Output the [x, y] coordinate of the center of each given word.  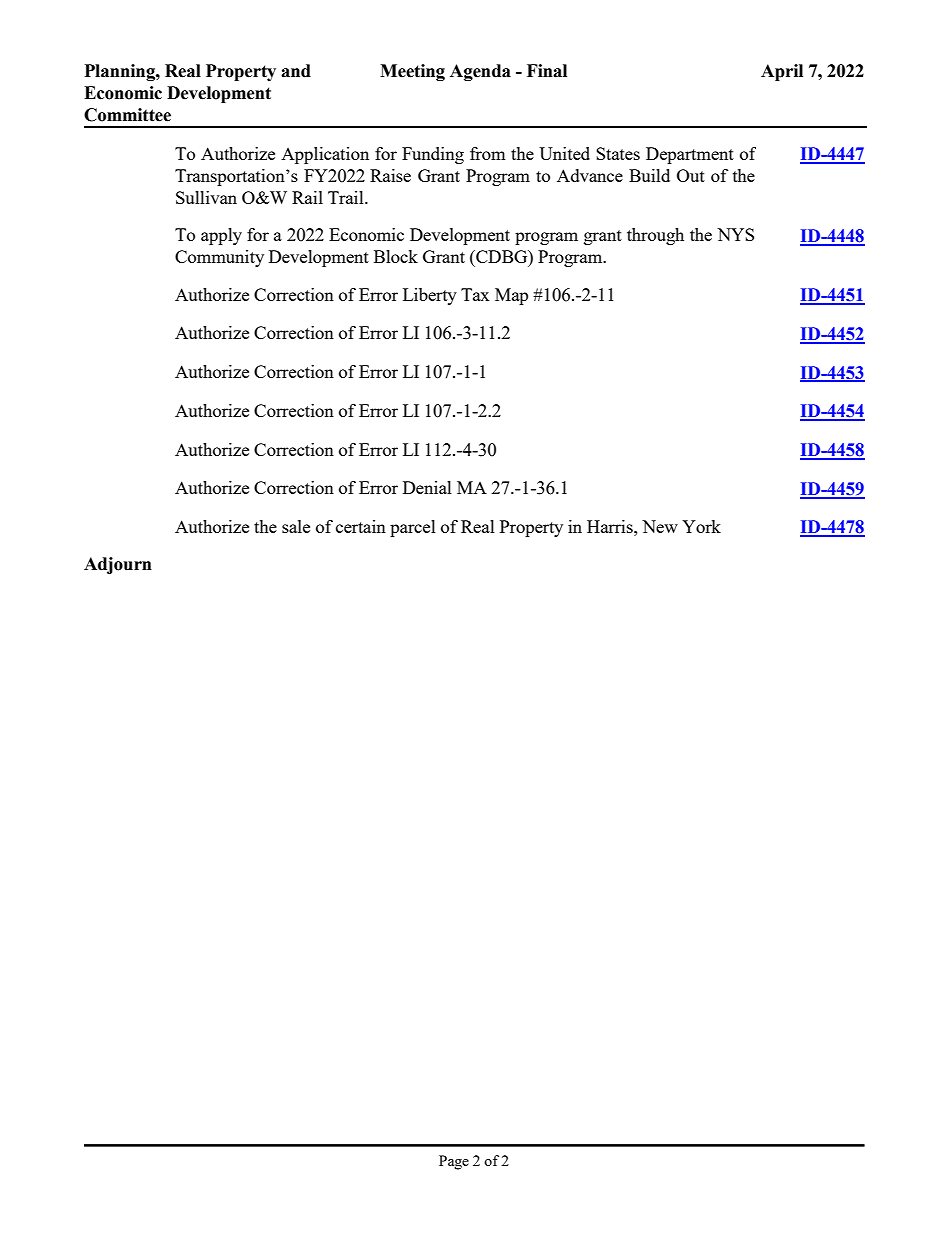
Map [511, 296]
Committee [127, 115]
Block [396, 256]
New [660, 526]
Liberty [430, 296]
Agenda [480, 72]
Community [219, 258]
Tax [475, 294]
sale [296, 526]
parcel [413, 528]
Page [454, 1162]
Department [690, 155]
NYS [735, 234]
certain [361, 526]
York [701, 526]
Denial [427, 487]
